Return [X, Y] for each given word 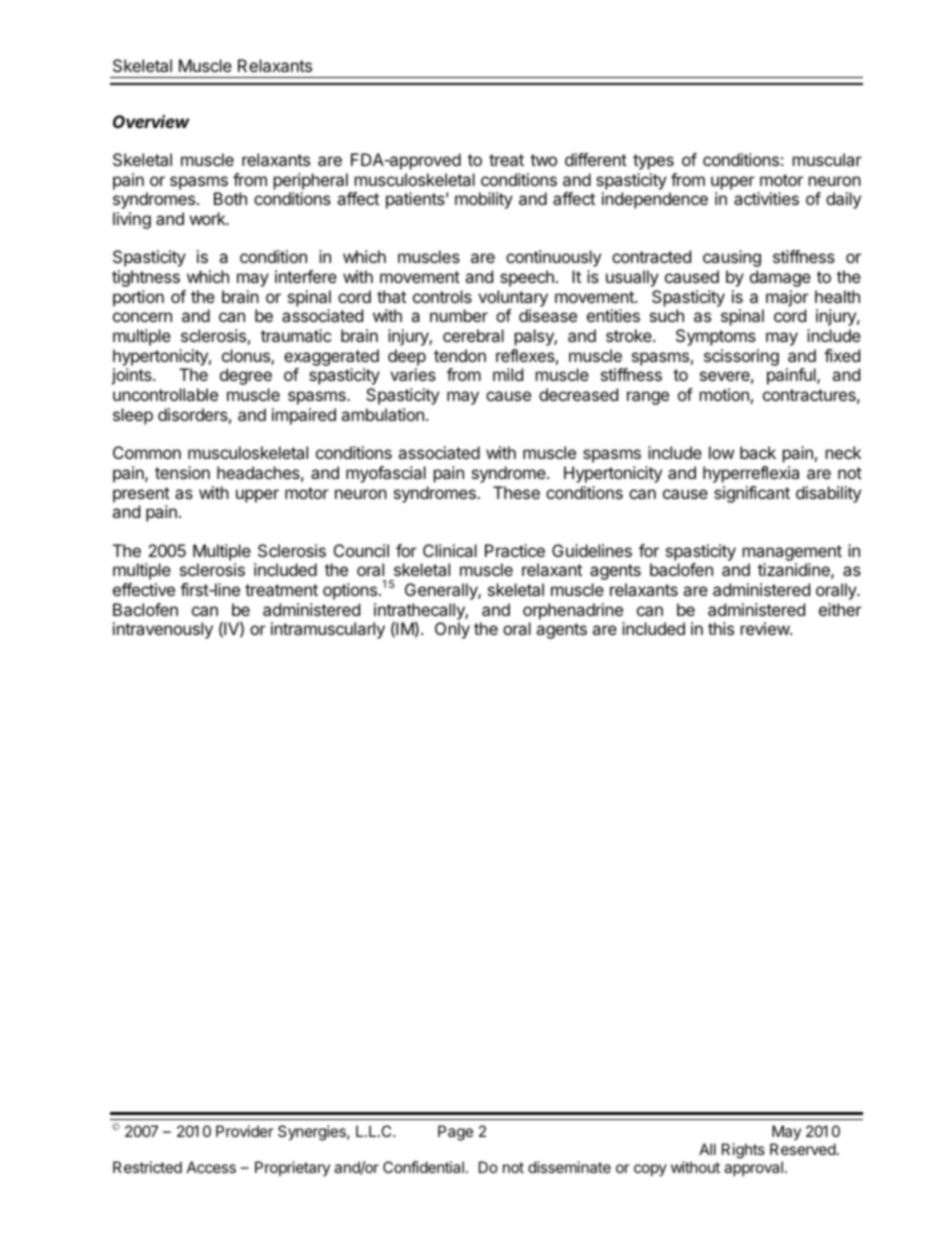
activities [766, 198]
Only [452, 630]
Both [230, 198]
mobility [484, 200]
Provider [245, 1131]
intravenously [163, 630]
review [766, 628]
